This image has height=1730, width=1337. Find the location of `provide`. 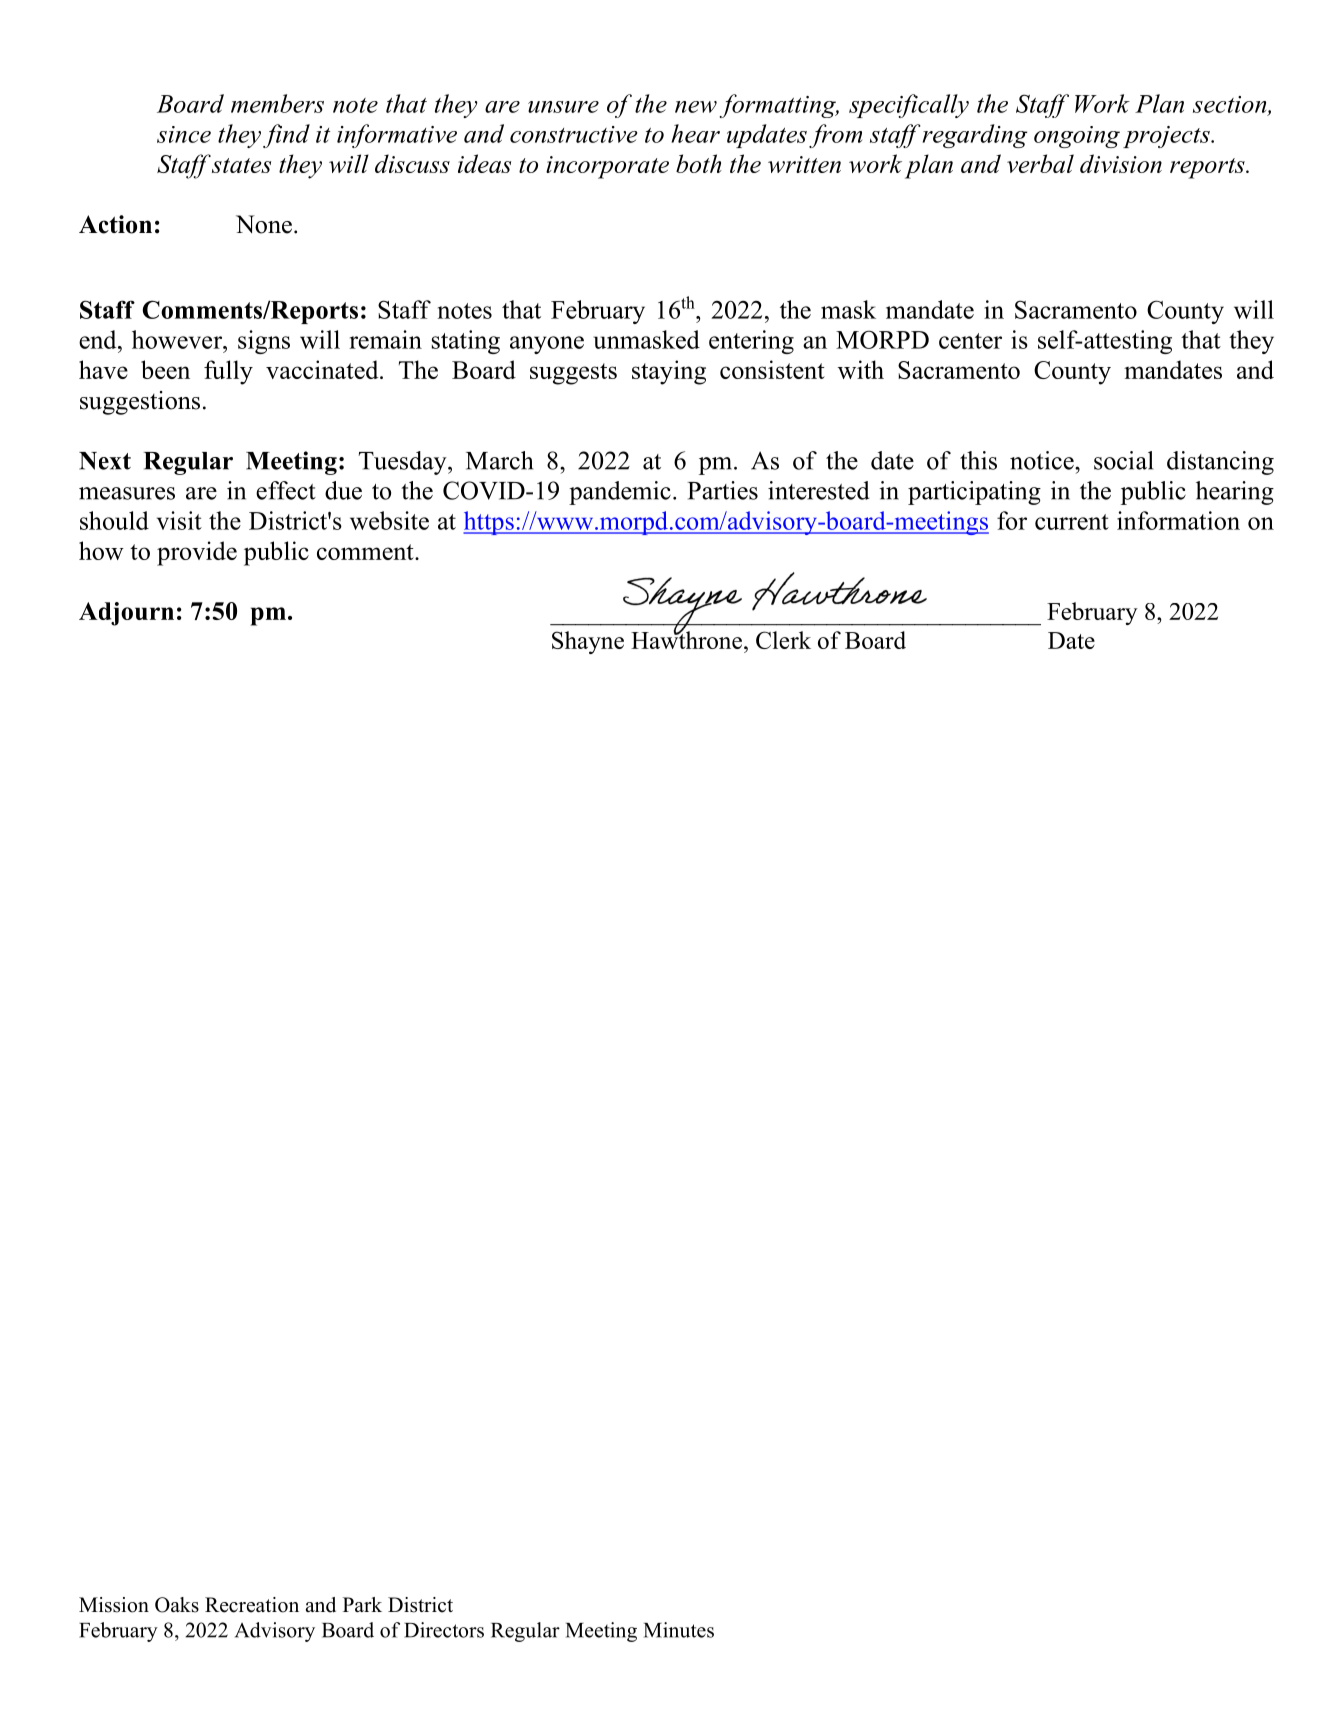

provide is located at coordinates (197, 553).
